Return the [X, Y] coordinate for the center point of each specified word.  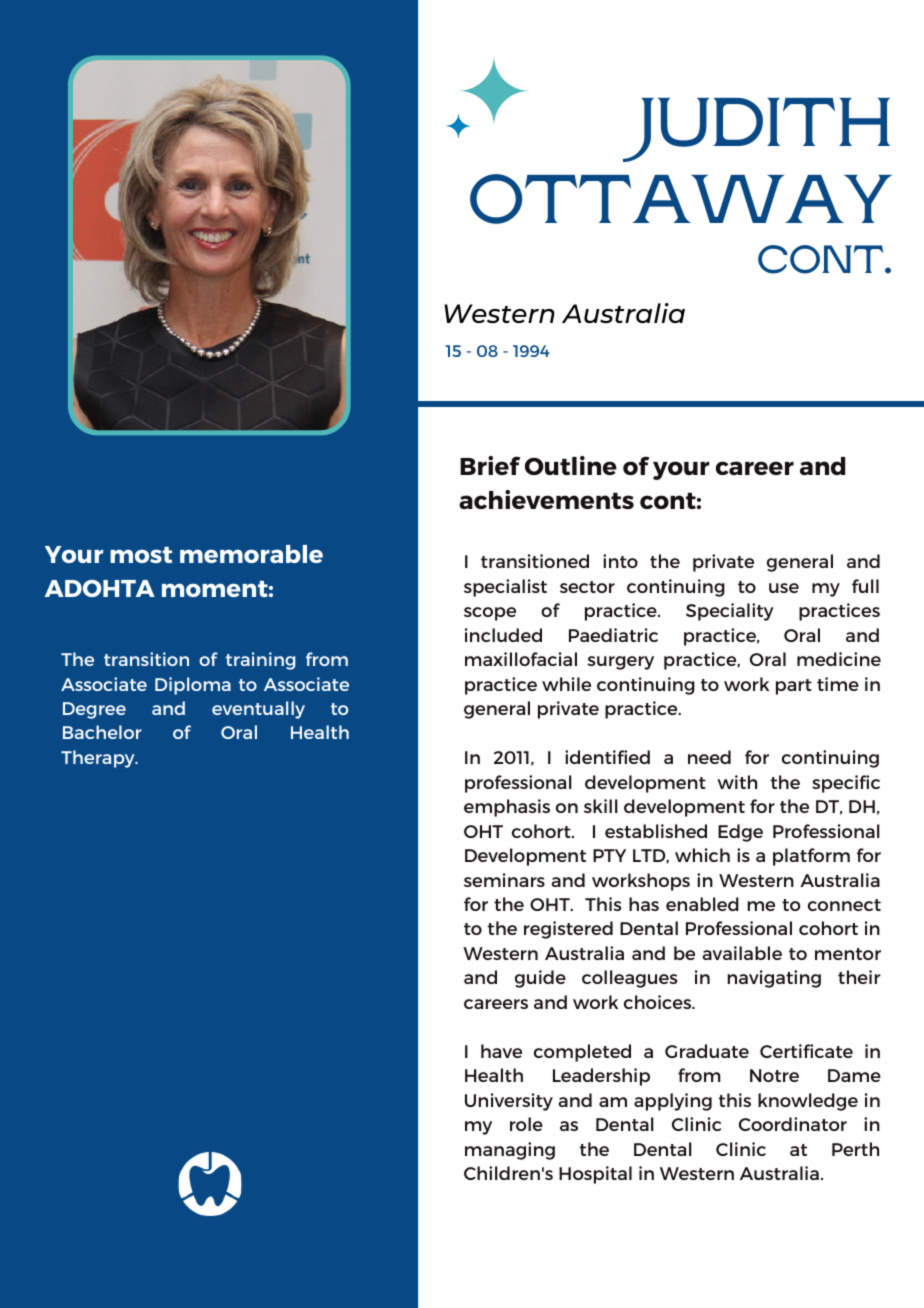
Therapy [99, 759]
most [141, 555]
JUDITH [756, 130]
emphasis [507, 808]
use [784, 588]
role [526, 1124]
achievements [546, 499]
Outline [571, 465]
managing [510, 1151]
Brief [490, 465]
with [737, 782]
